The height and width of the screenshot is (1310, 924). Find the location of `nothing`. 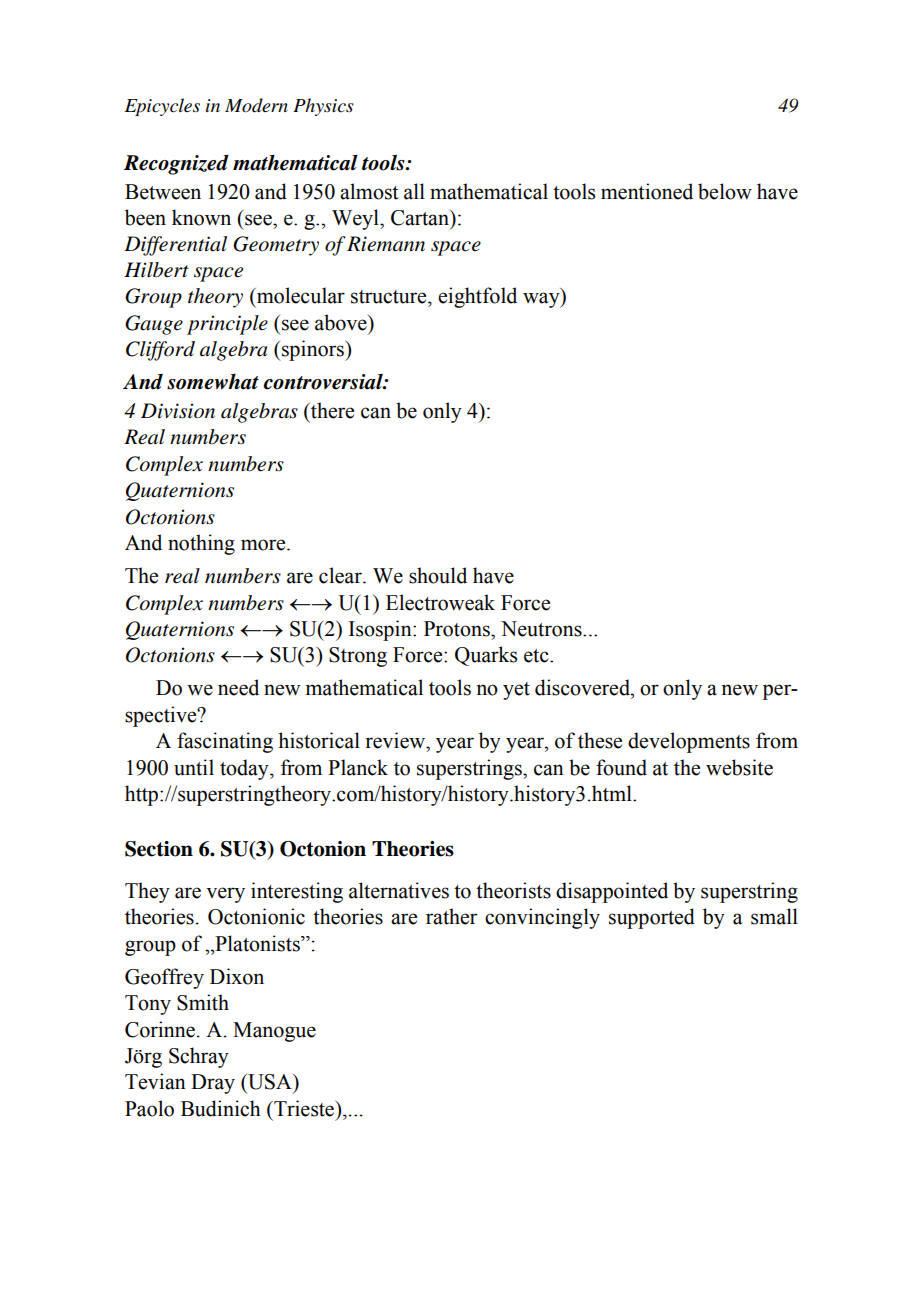

nothing is located at coordinates (201, 544).
